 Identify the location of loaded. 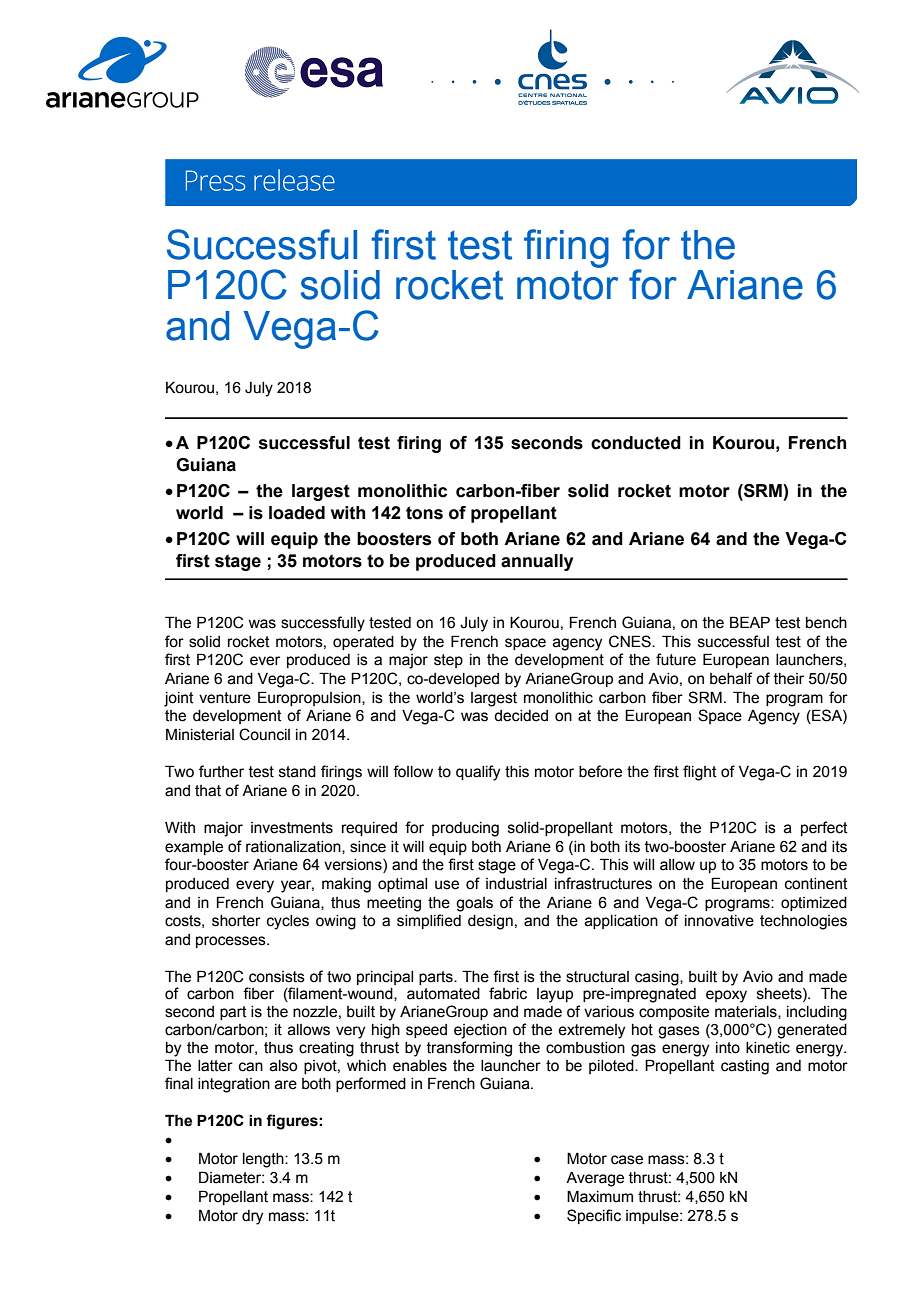
(297, 513).
